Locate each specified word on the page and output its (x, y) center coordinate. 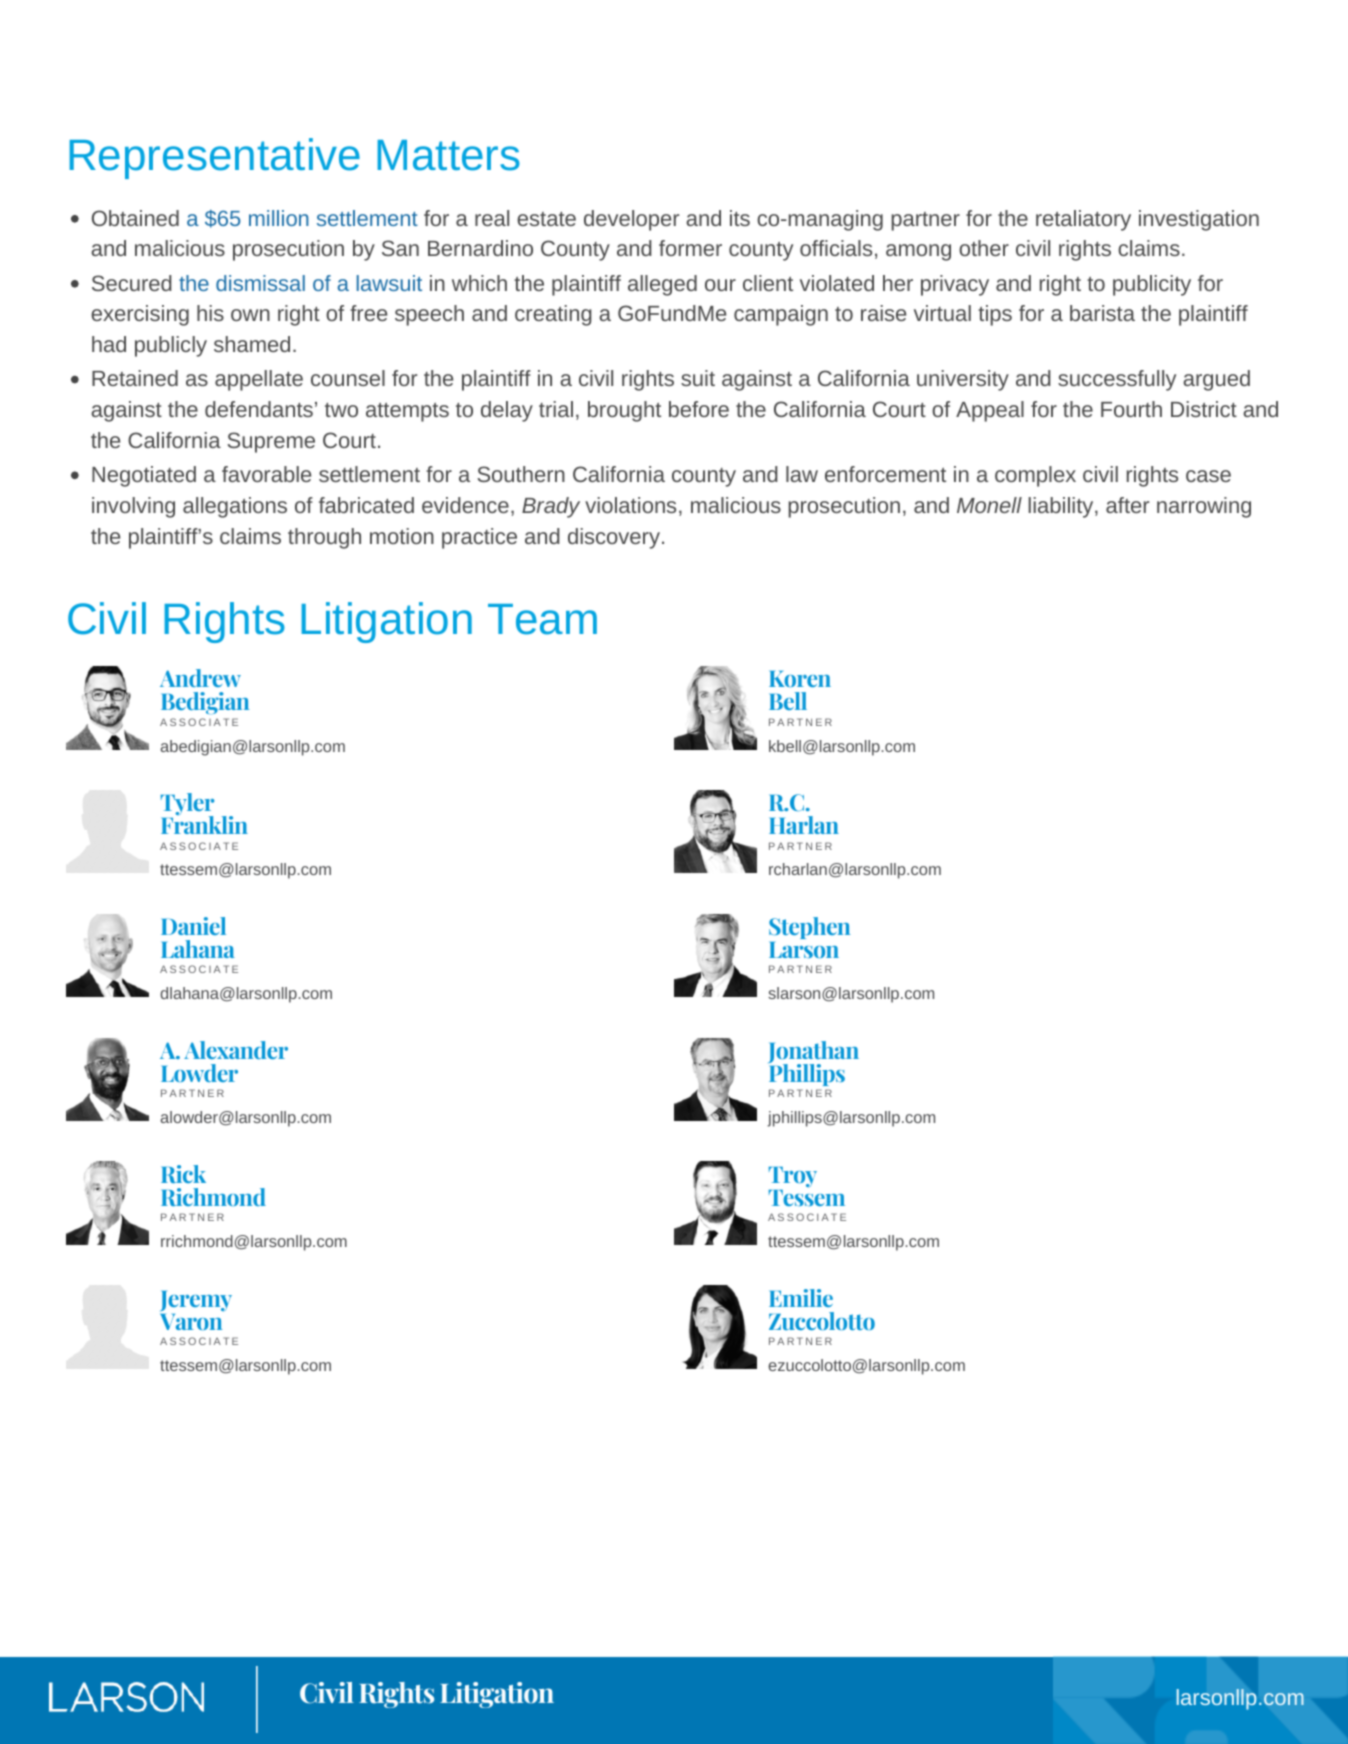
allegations (235, 507)
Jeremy (196, 1301)
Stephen (809, 928)
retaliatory (1083, 220)
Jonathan (813, 1053)
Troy (792, 1177)
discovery (615, 538)
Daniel (193, 926)
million (279, 218)
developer (631, 220)
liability (1062, 507)
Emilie (801, 1298)
